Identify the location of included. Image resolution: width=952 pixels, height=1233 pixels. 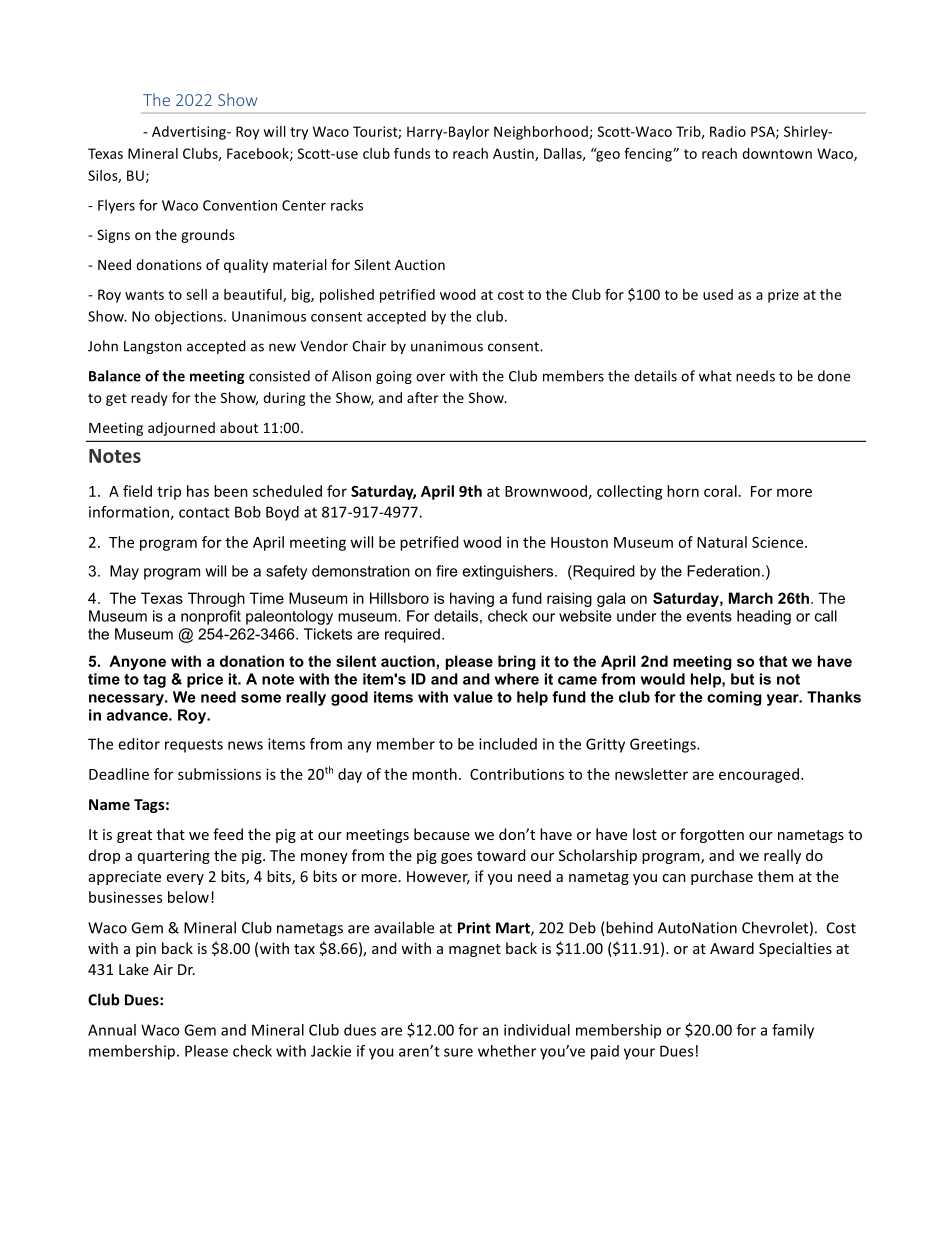
(508, 744).
